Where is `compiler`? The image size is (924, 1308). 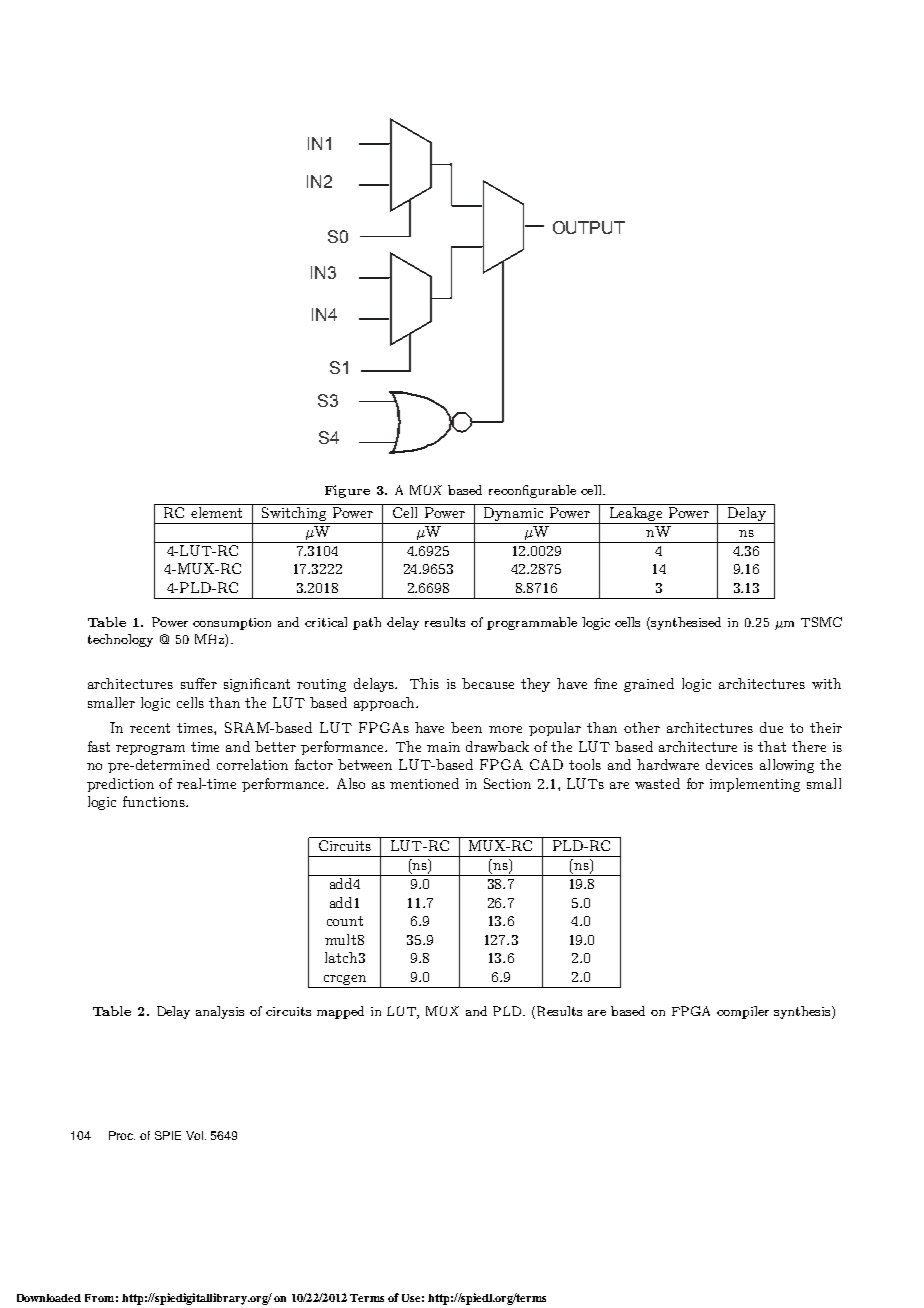 compiler is located at coordinates (743, 1012).
